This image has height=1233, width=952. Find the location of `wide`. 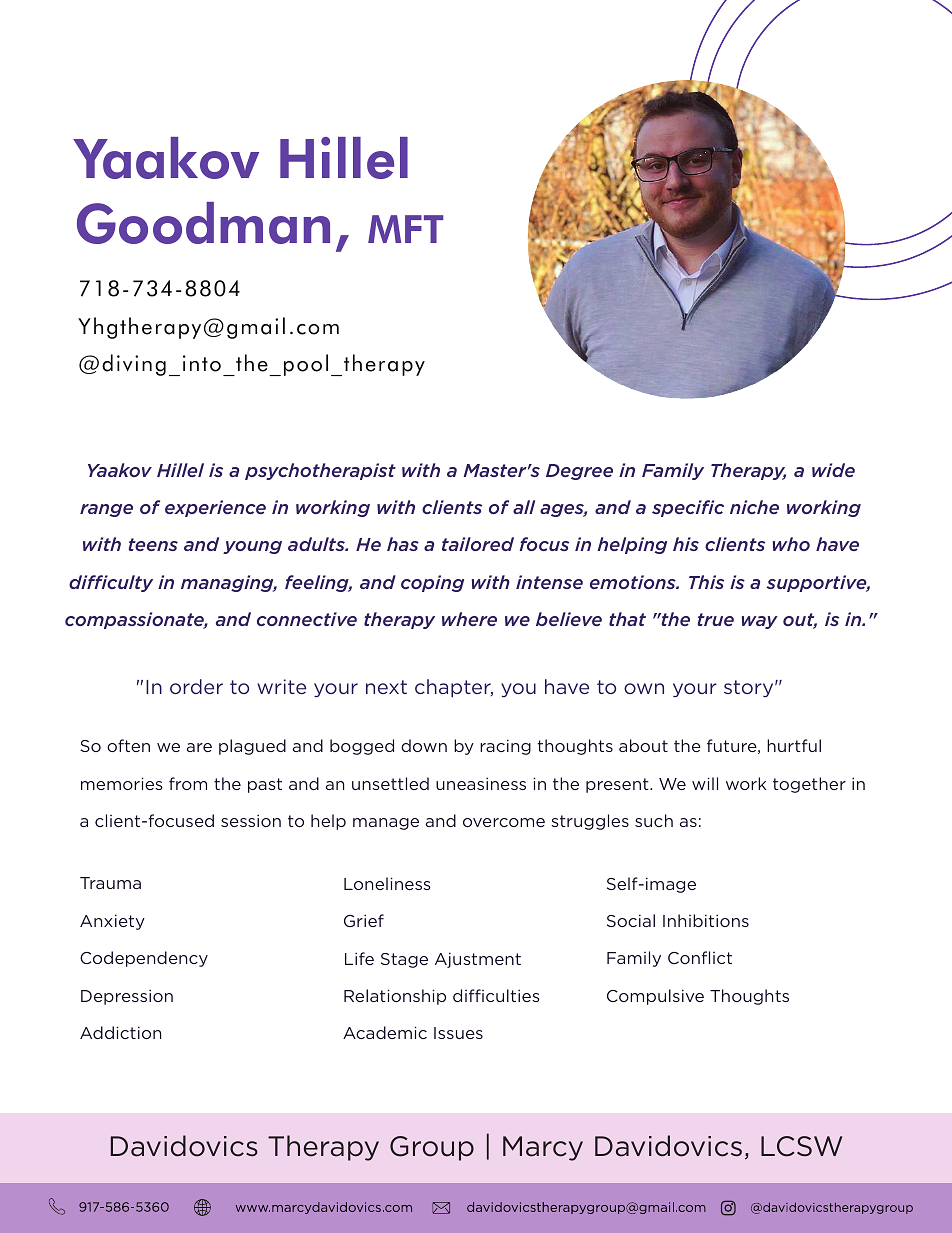

wide is located at coordinates (833, 470).
